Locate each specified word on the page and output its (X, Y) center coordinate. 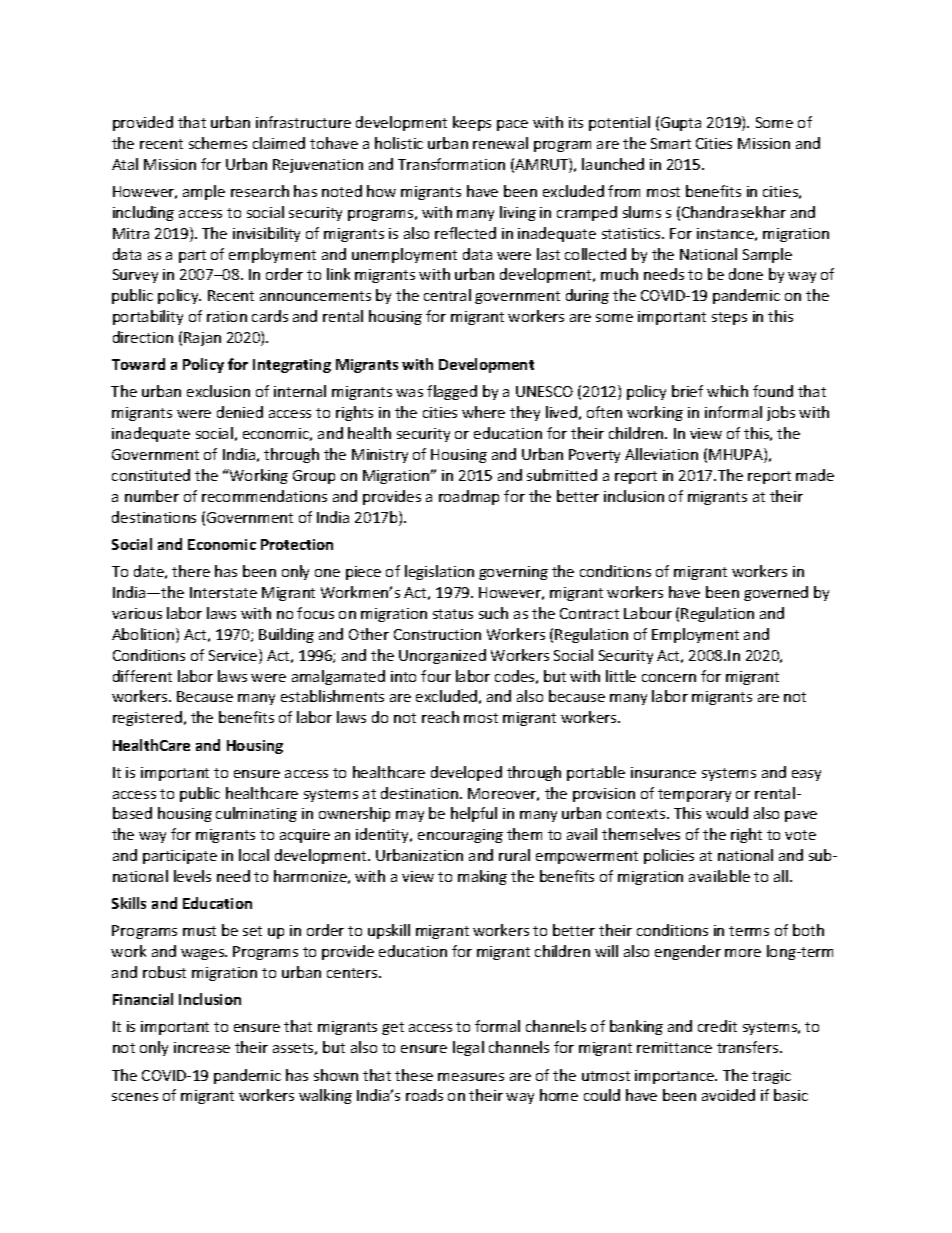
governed (776, 593)
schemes (218, 143)
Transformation (451, 164)
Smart (671, 143)
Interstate (223, 592)
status (453, 614)
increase (202, 1047)
